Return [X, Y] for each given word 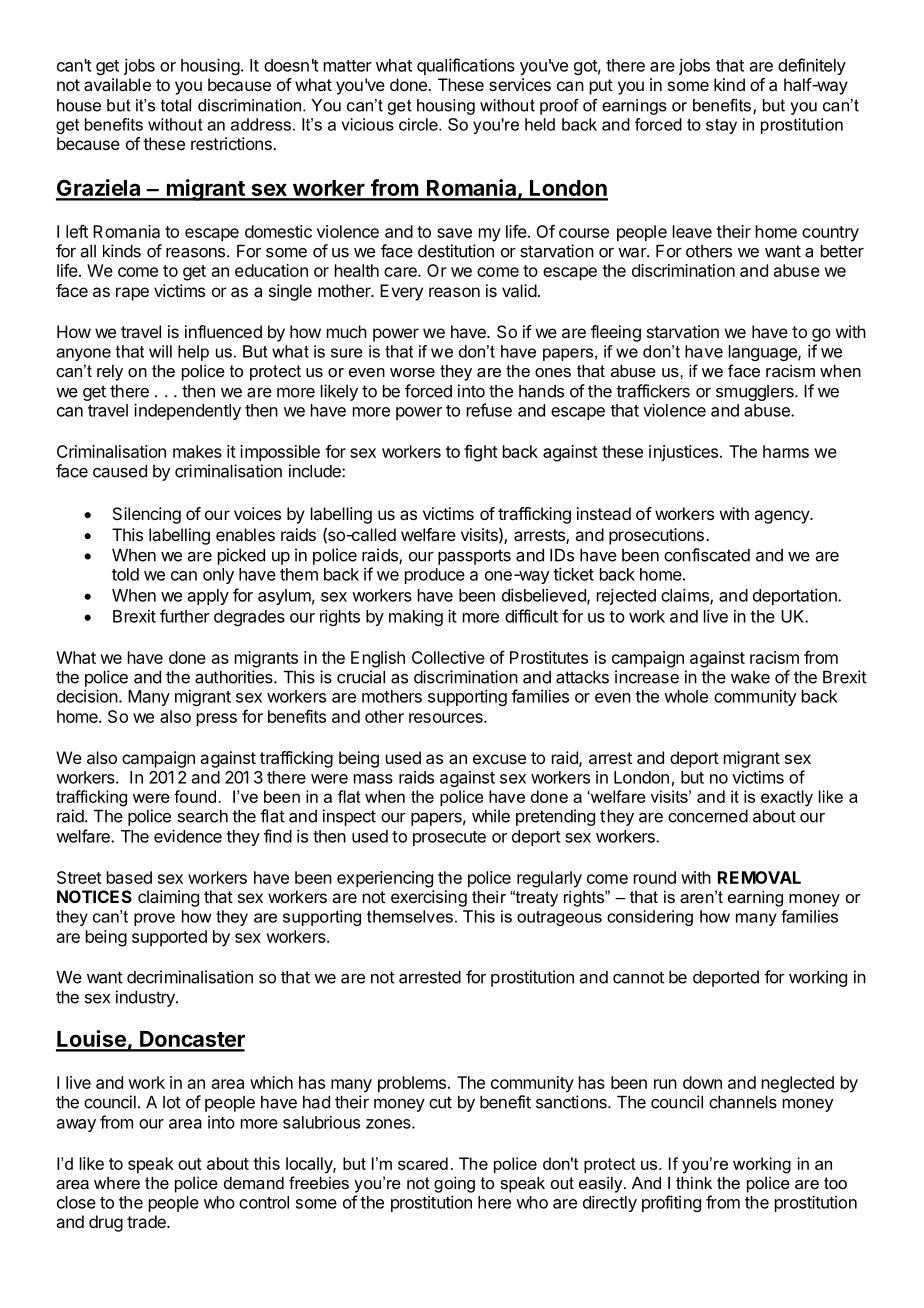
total [176, 105]
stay [721, 126]
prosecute [449, 838]
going [454, 1184]
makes [197, 451]
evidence [188, 836]
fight [481, 453]
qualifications [466, 66]
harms [786, 451]
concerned [708, 816]
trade [147, 1221]
